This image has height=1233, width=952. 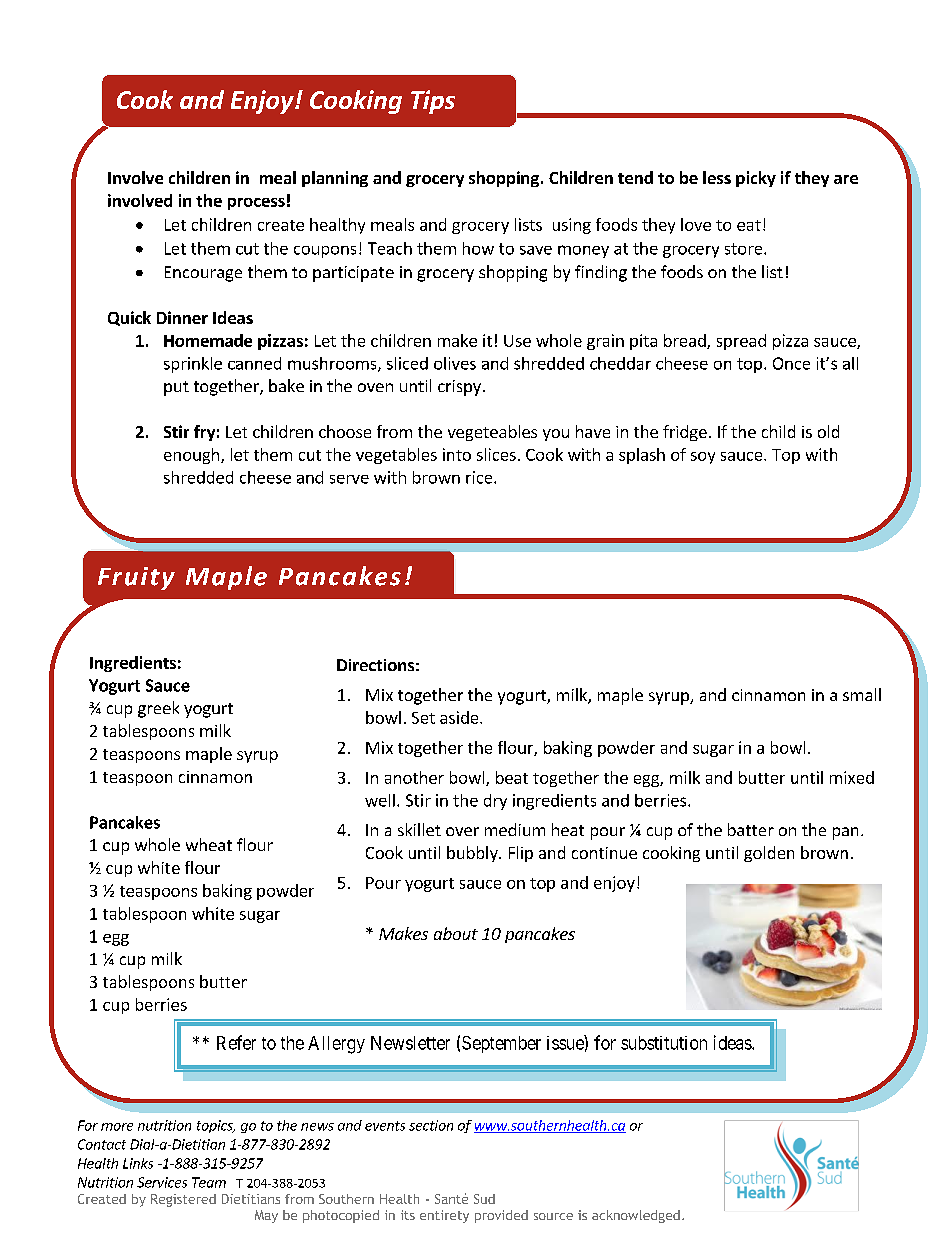 I want to click on process, so click(x=256, y=204).
